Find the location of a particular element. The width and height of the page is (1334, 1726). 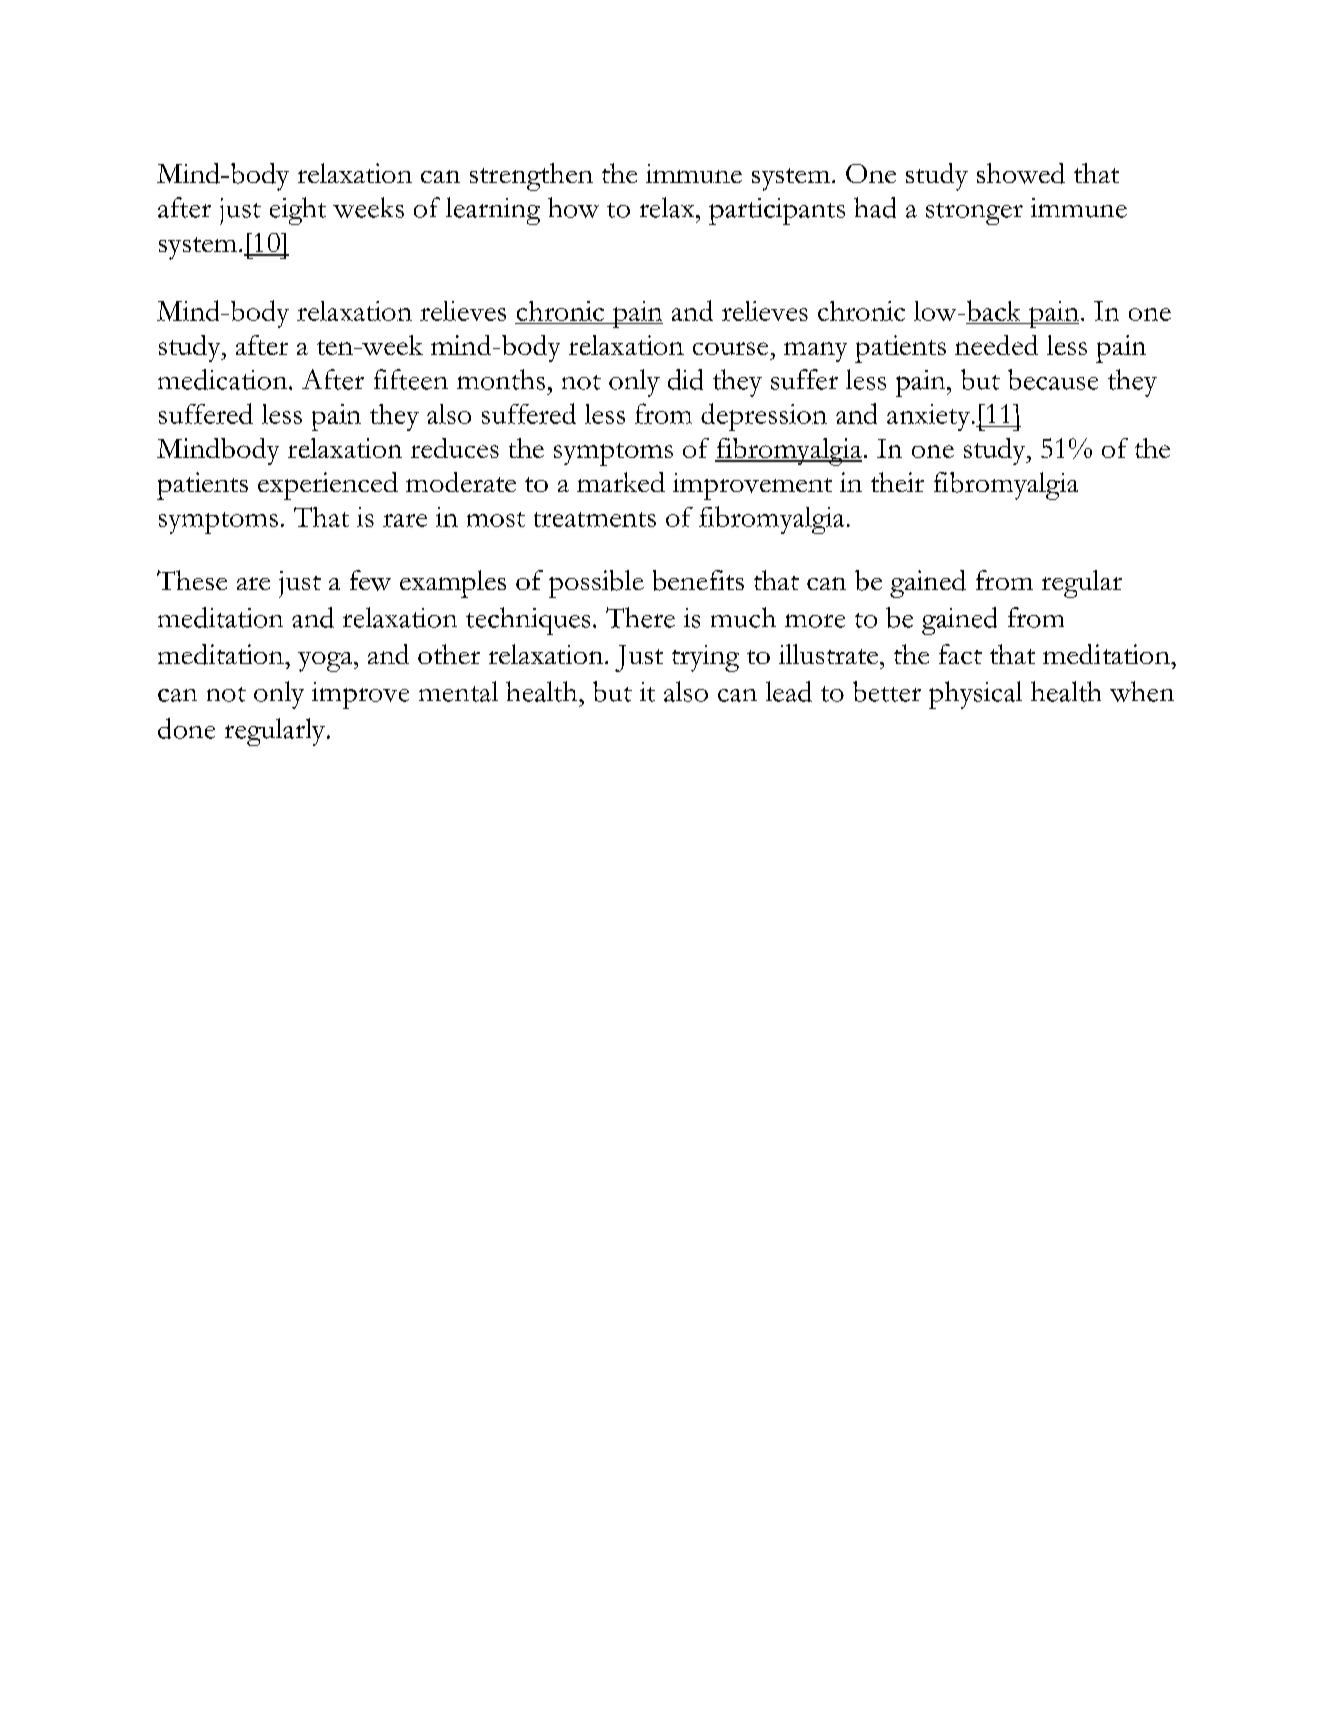

eight is located at coordinates (298, 211).
